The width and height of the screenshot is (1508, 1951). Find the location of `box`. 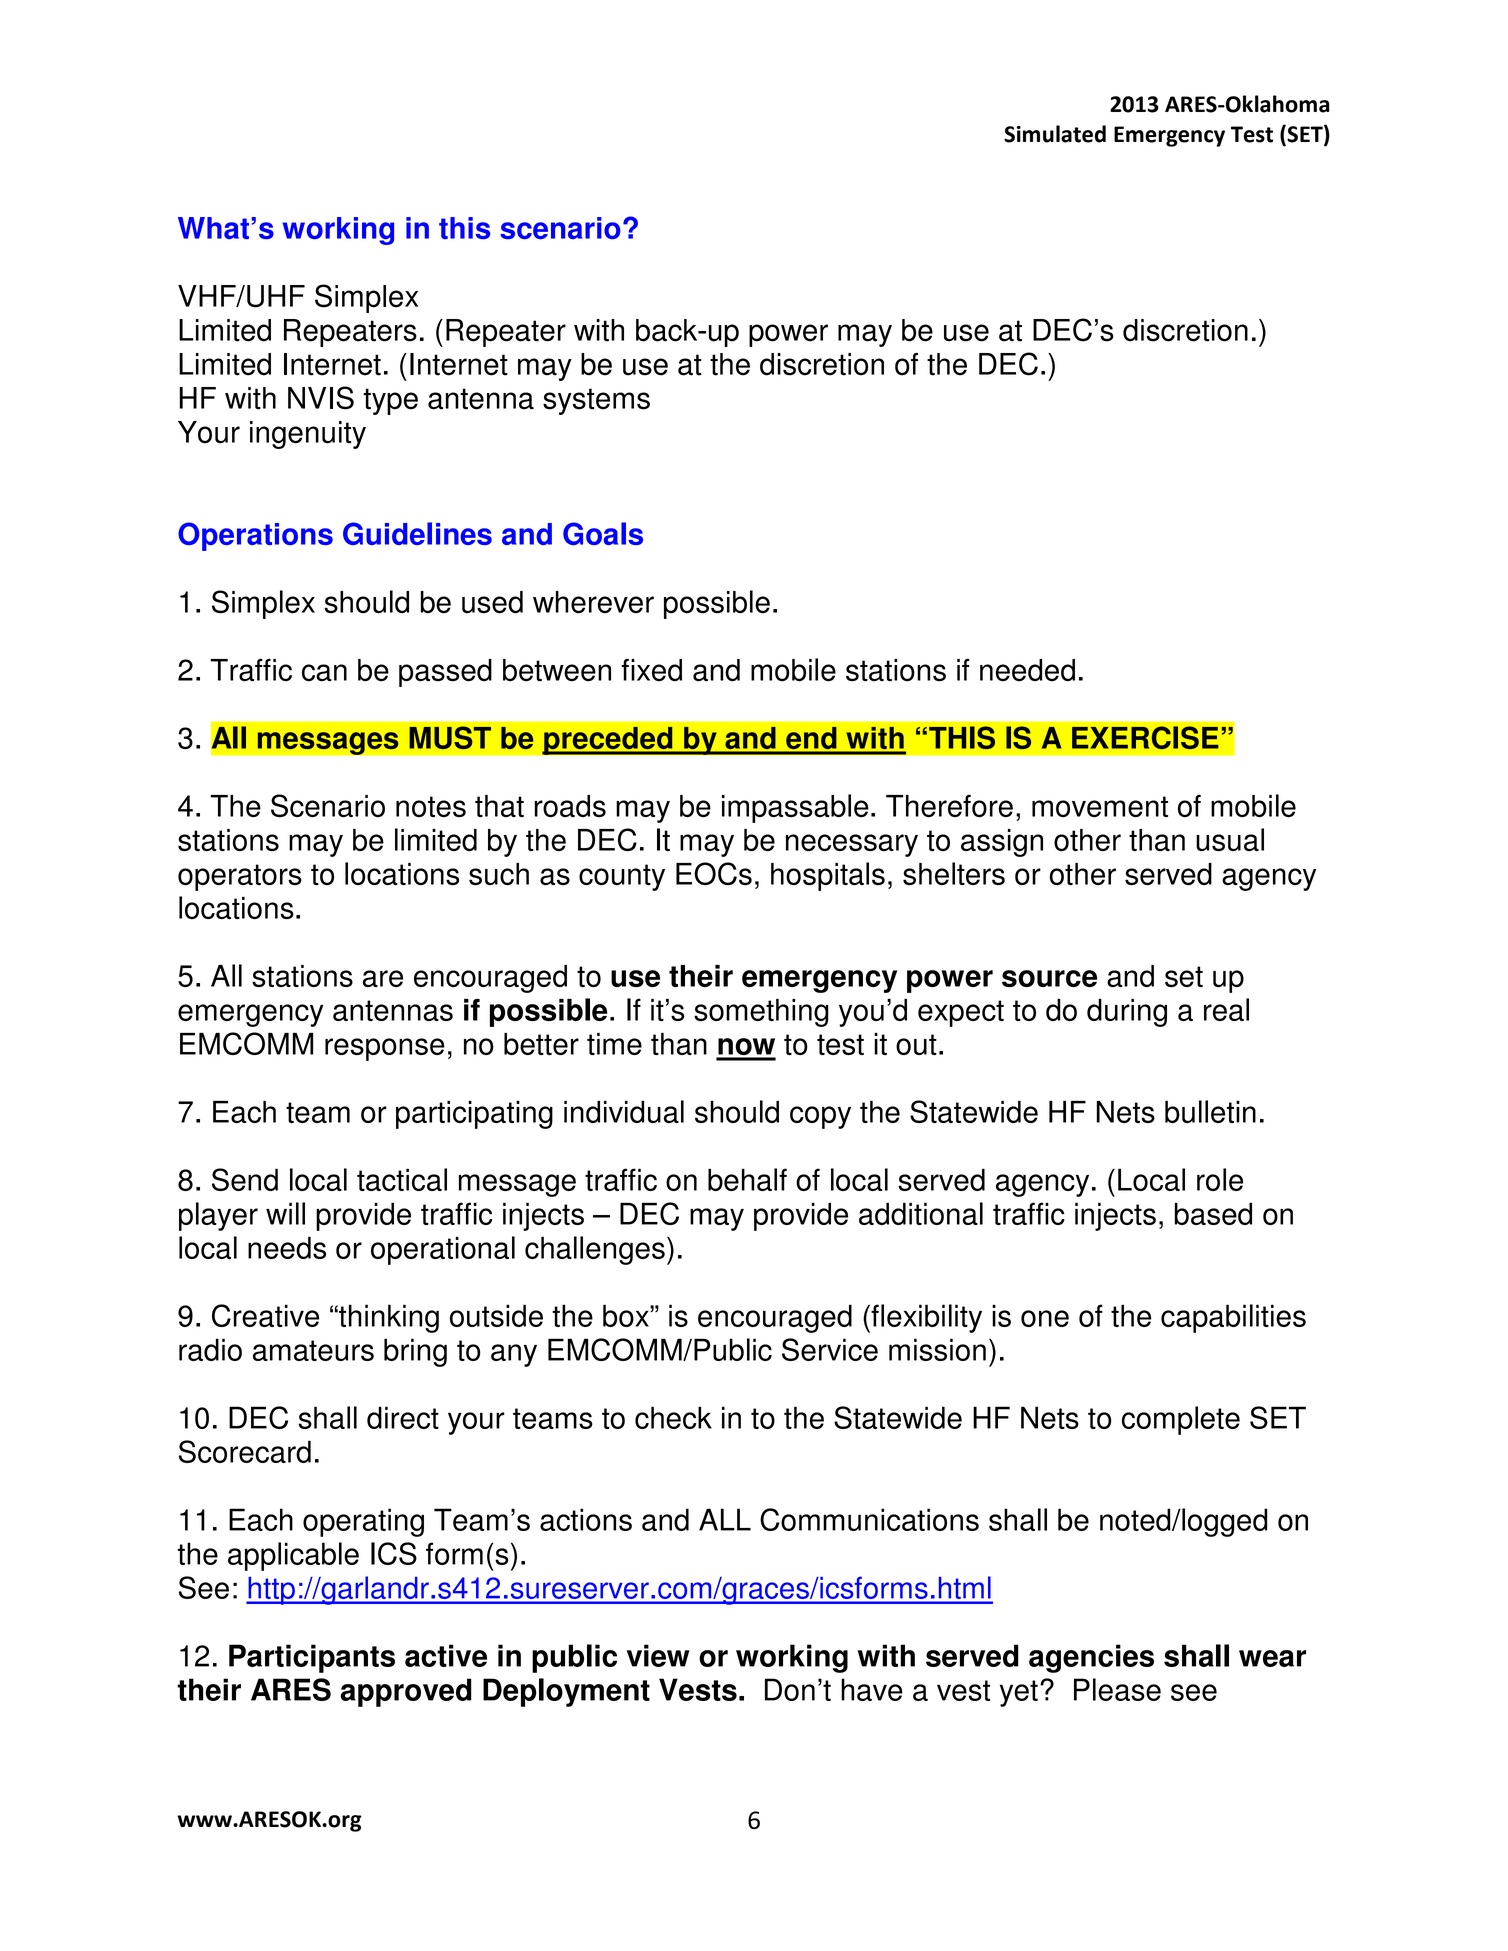

box is located at coordinates (627, 1315).
